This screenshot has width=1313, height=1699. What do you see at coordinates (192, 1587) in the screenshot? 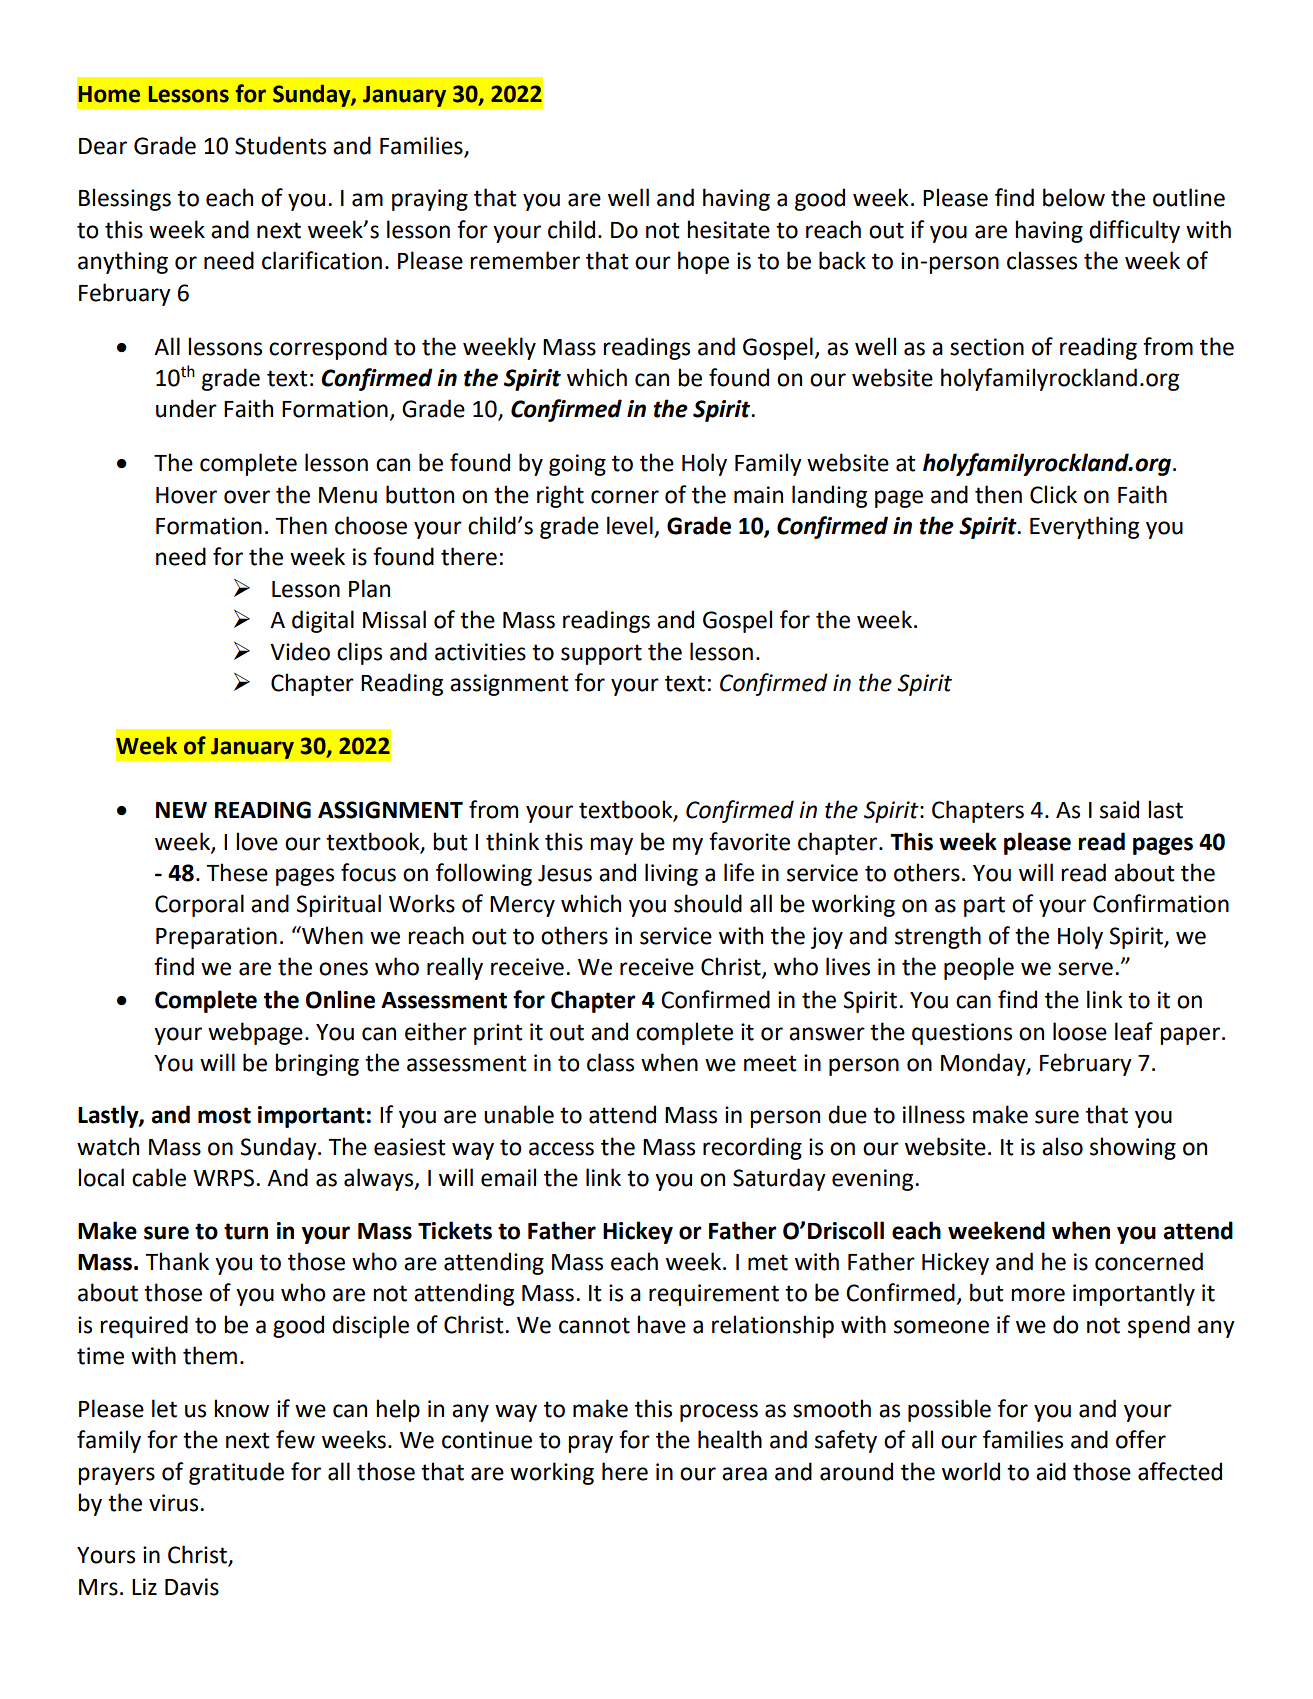
I see `Davis` at bounding box center [192, 1587].
